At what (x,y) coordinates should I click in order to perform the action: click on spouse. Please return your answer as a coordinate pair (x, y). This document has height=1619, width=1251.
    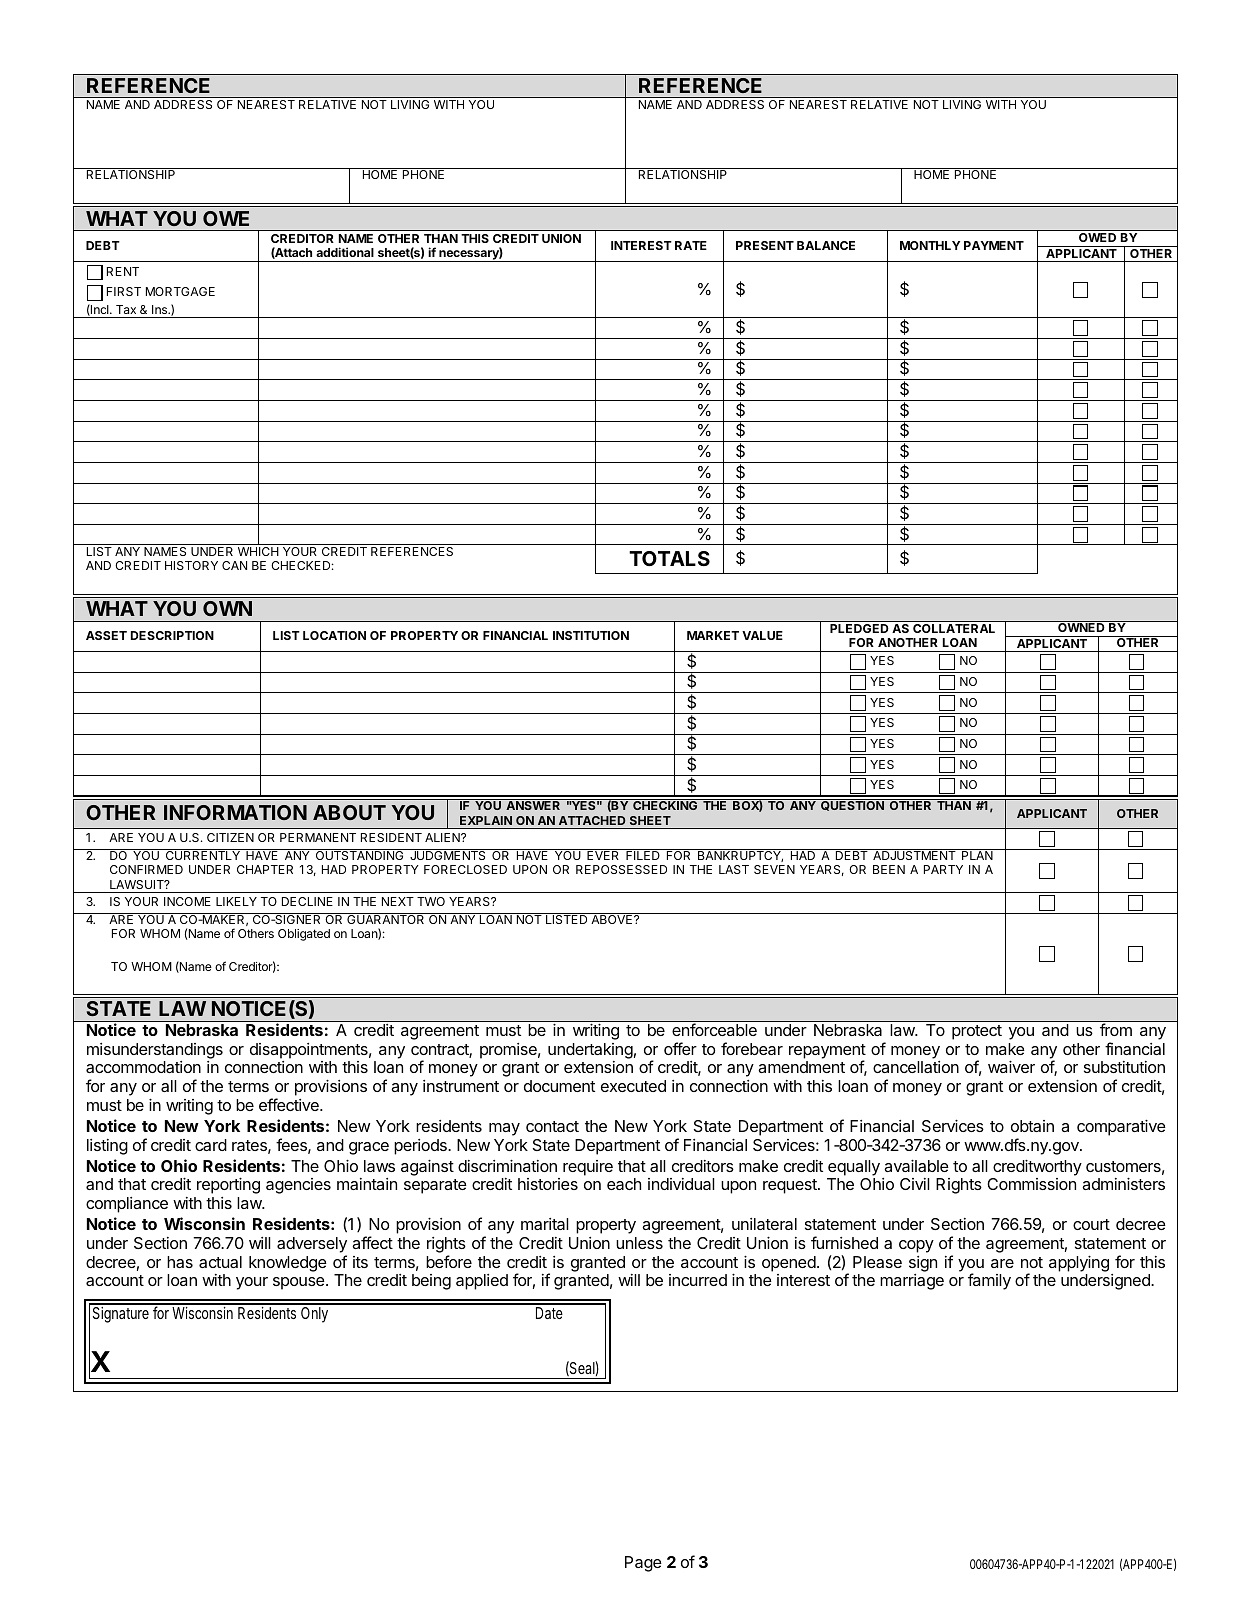
    Looking at the image, I should click on (300, 1283).
